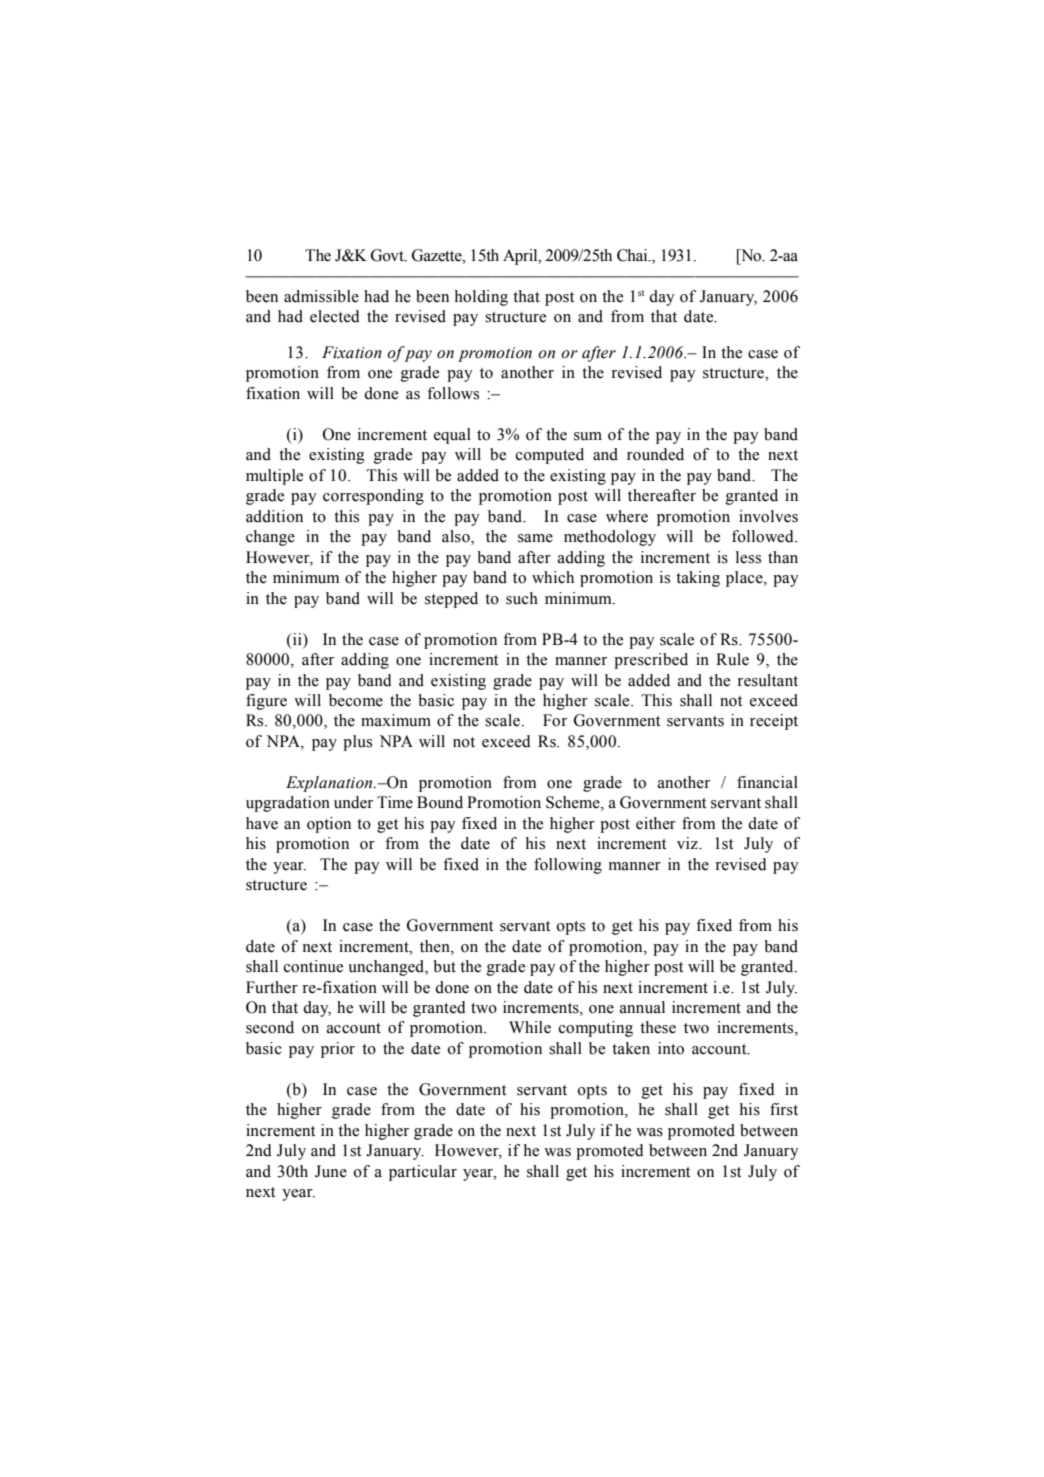 This screenshot has width=1044, height=1477. I want to click on Chai, so click(633, 255).
